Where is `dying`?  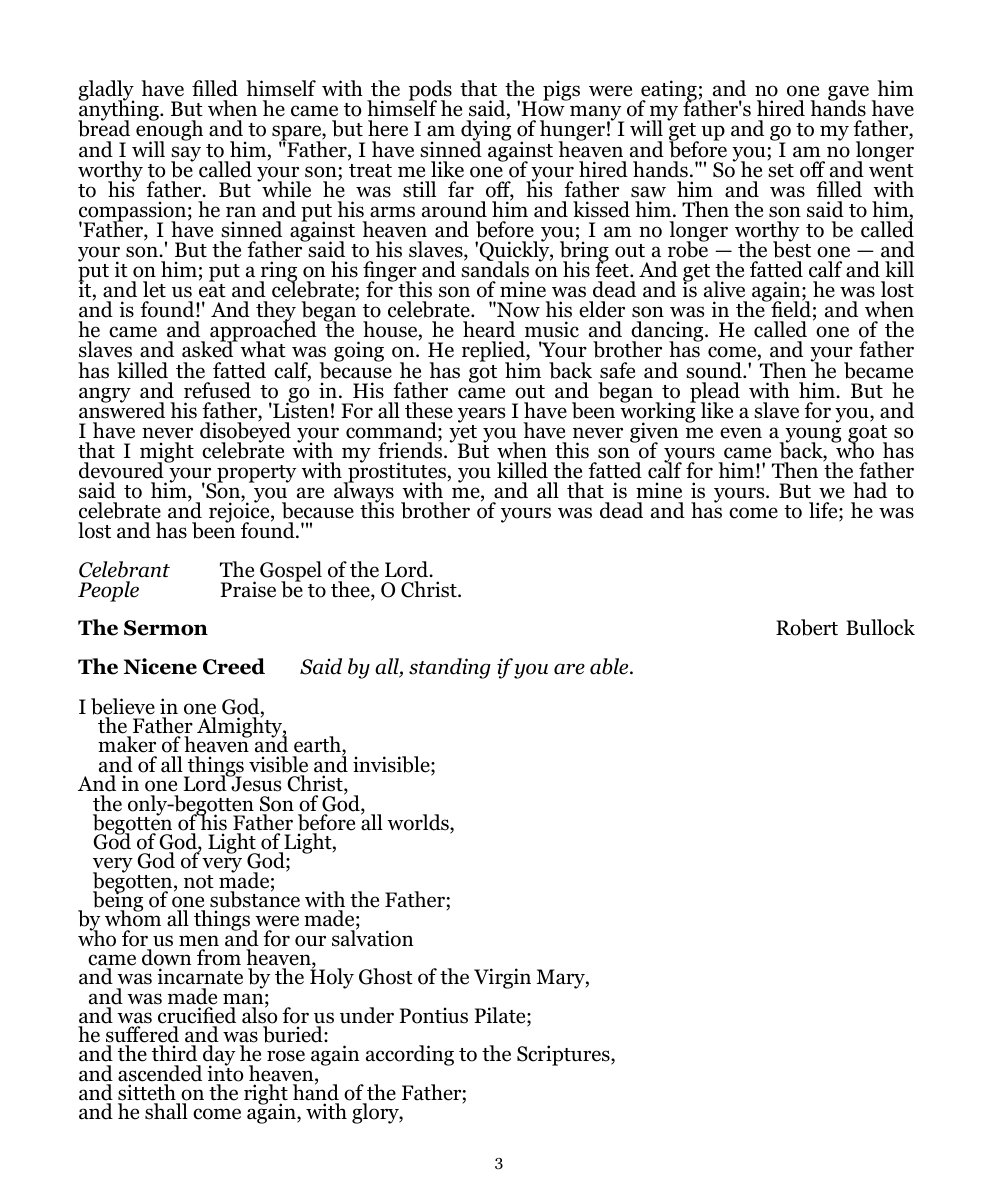
dying is located at coordinates (486, 131).
